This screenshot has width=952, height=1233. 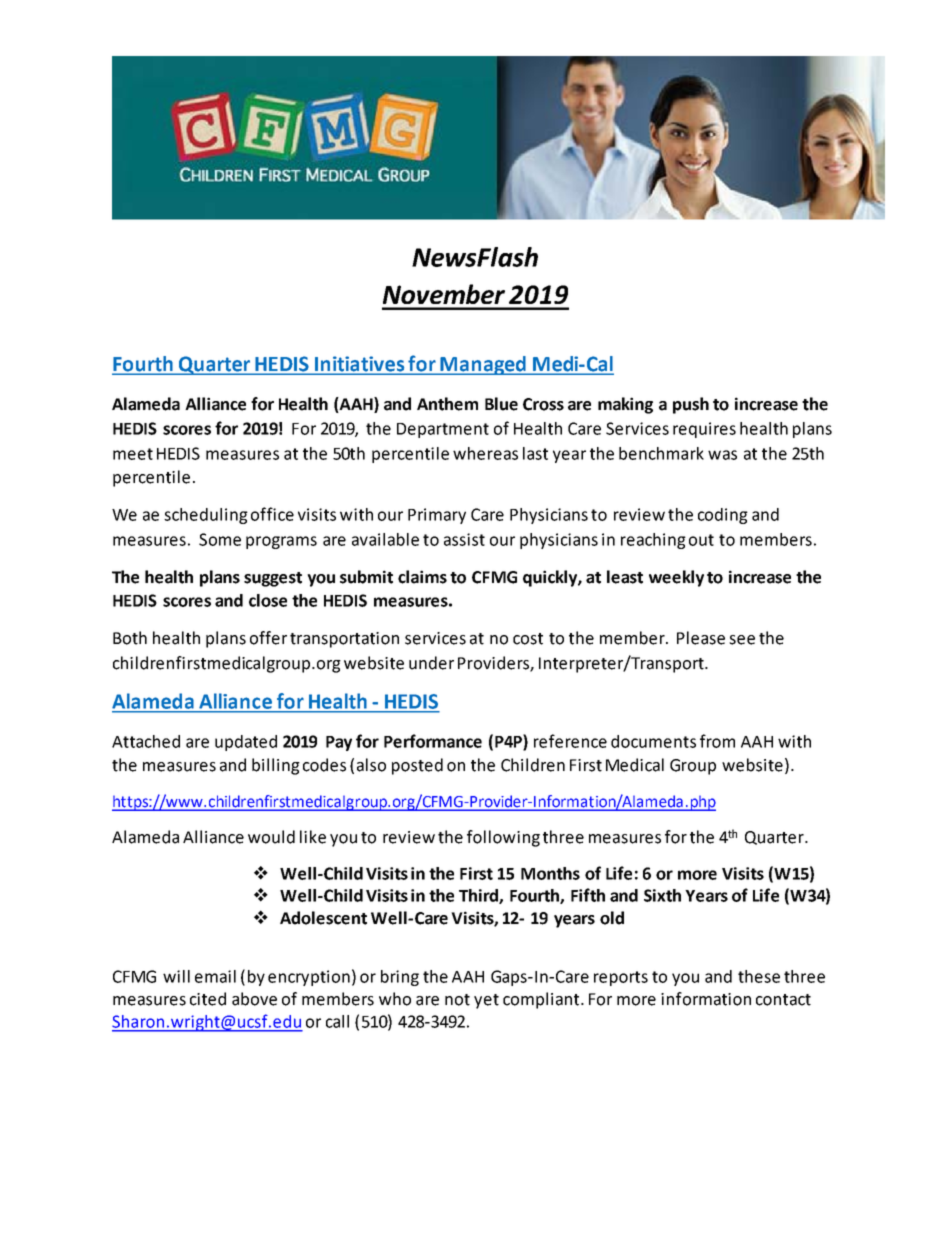 I want to click on Performance, so click(x=433, y=741).
